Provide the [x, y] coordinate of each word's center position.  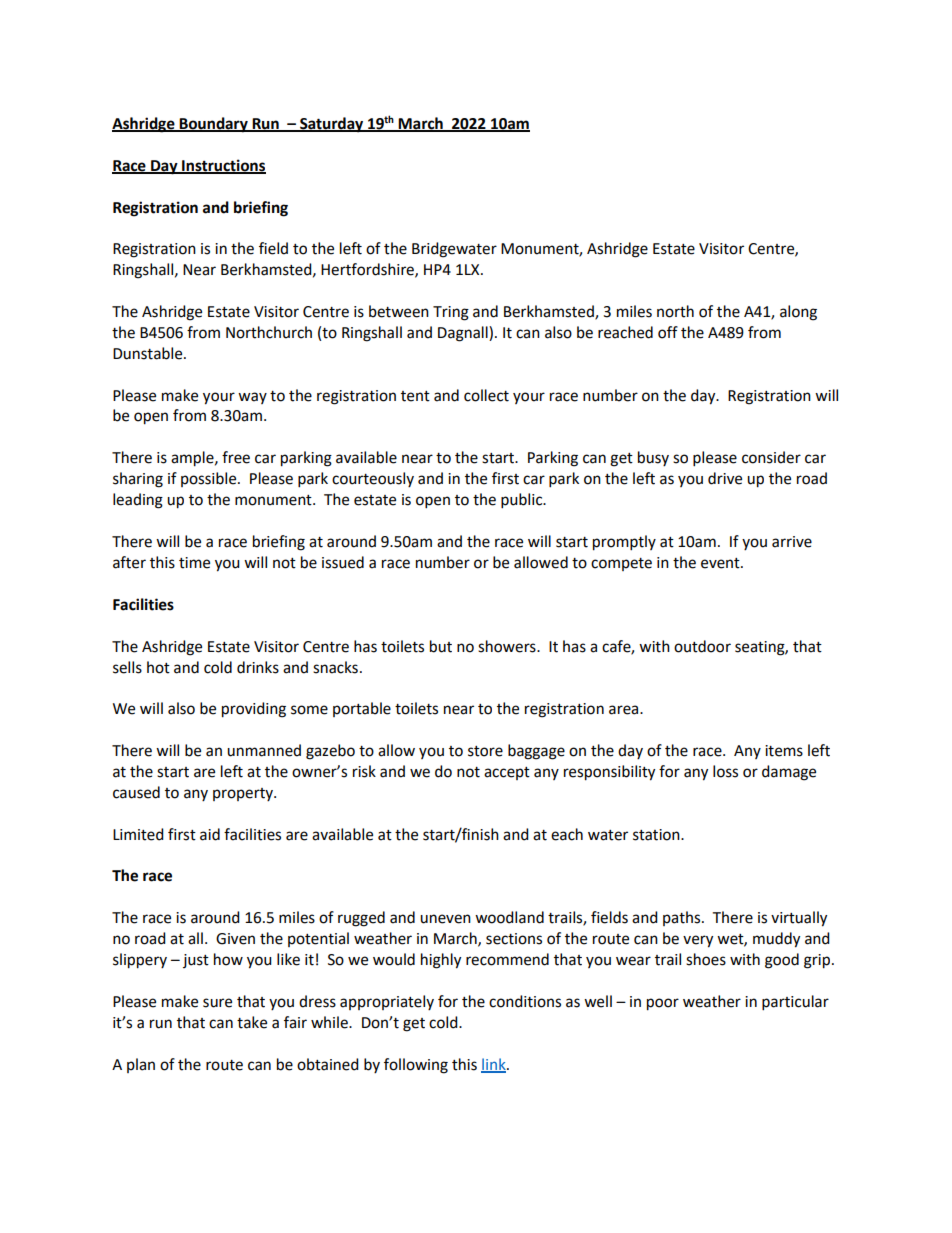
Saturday [332, 125]
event [721, 563]
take [252, 1022]
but [441, 646]
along [798, 313]
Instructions [223, 166]
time [194, 563]
